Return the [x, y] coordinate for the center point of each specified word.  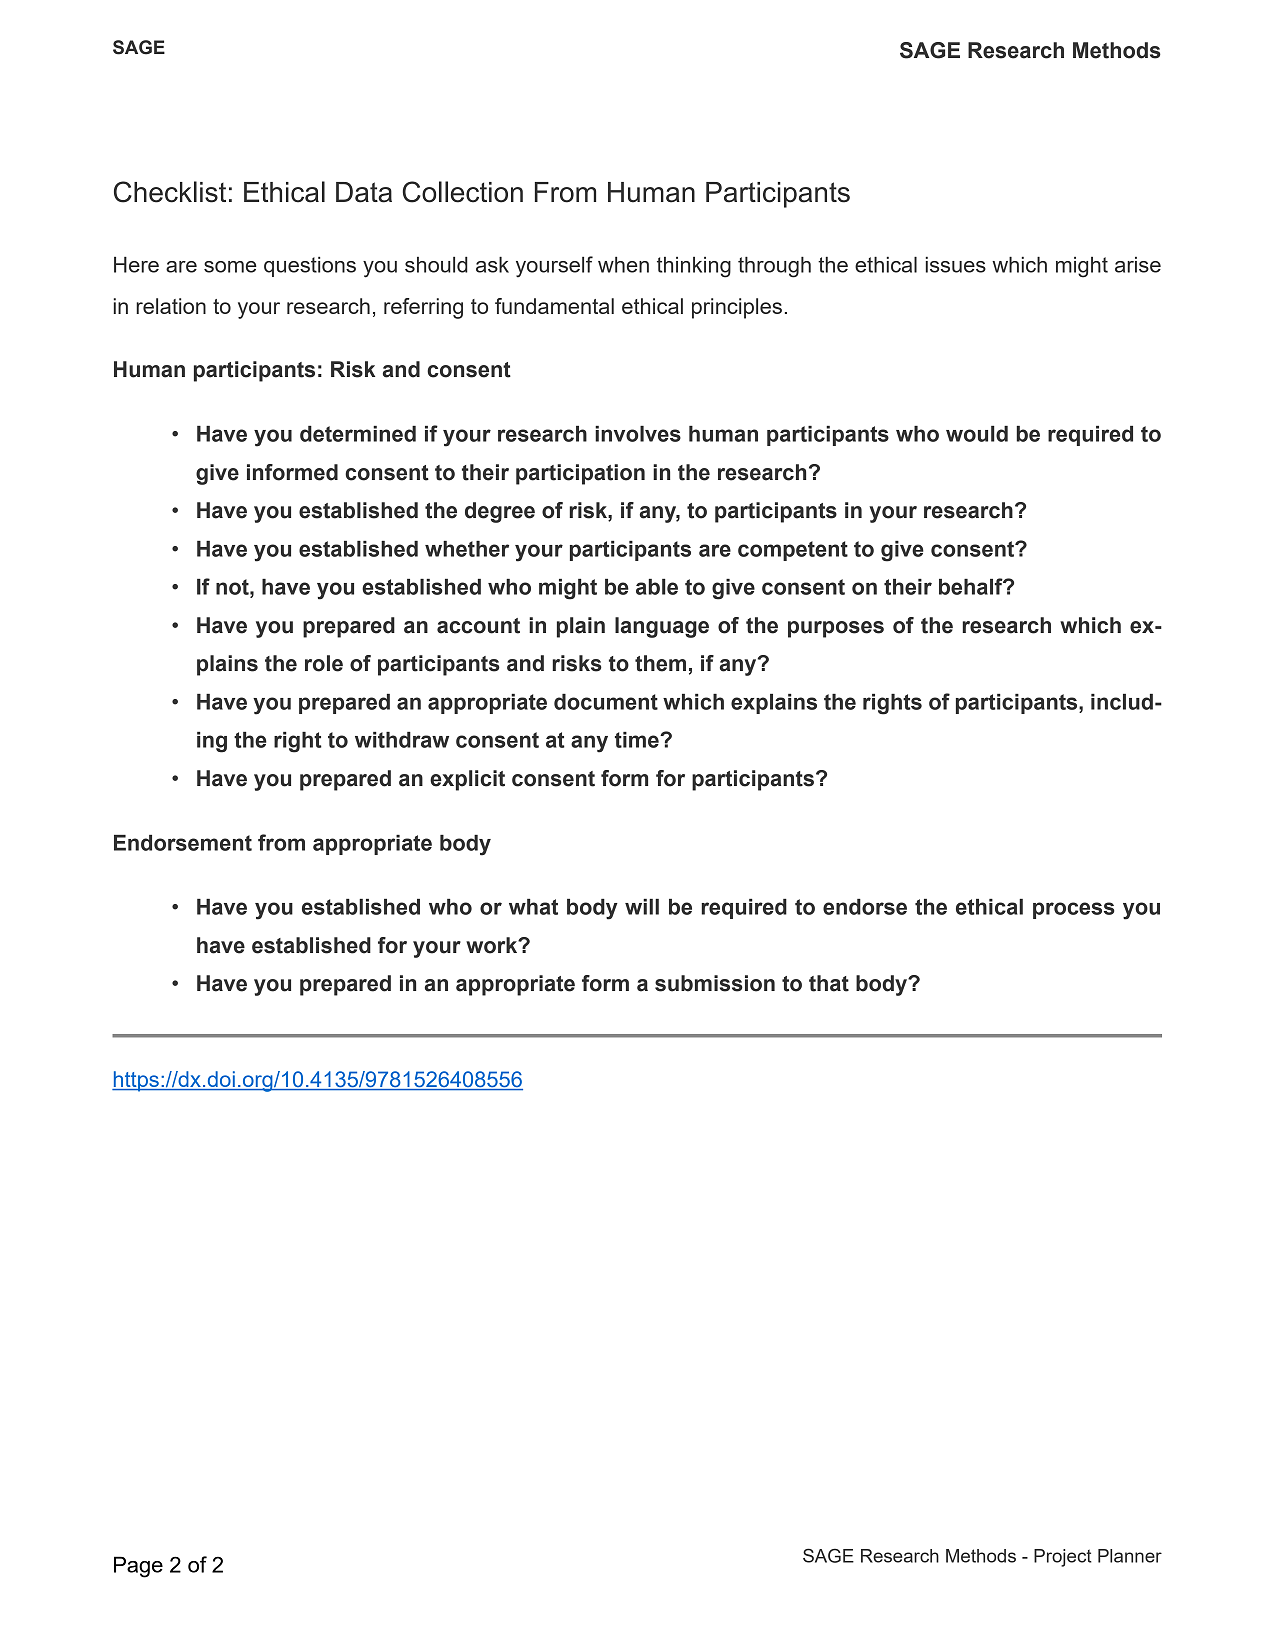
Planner [1130, 1556]
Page [138, 1567]
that [829, 983]
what [533, 907]
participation [580, 474]
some [230, 267]
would [977, 434]
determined [358, 434]
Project [1063, 1558]
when [623, 265]
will [642, 907]
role [324, 663]
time [638, 740]
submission [715, 983]
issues [956, 265]
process [1074, 910]
